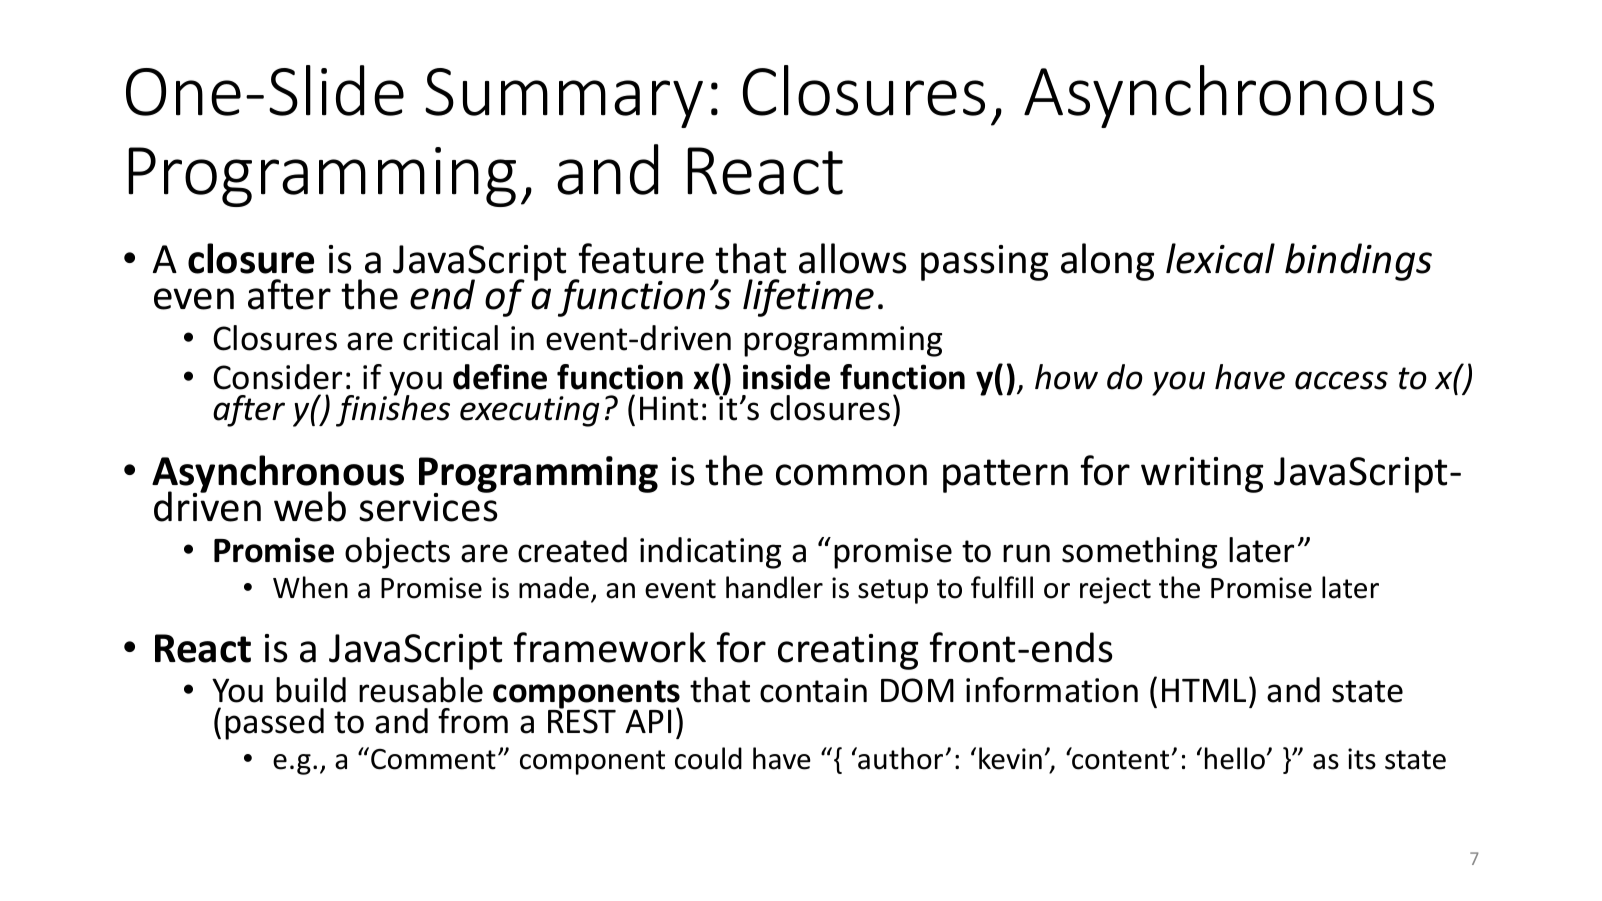 The width and height of the screenshot is (1602, 901). Describe the element at coordinates (564, 98) in the screenshot. I see `Summary` at that location.
